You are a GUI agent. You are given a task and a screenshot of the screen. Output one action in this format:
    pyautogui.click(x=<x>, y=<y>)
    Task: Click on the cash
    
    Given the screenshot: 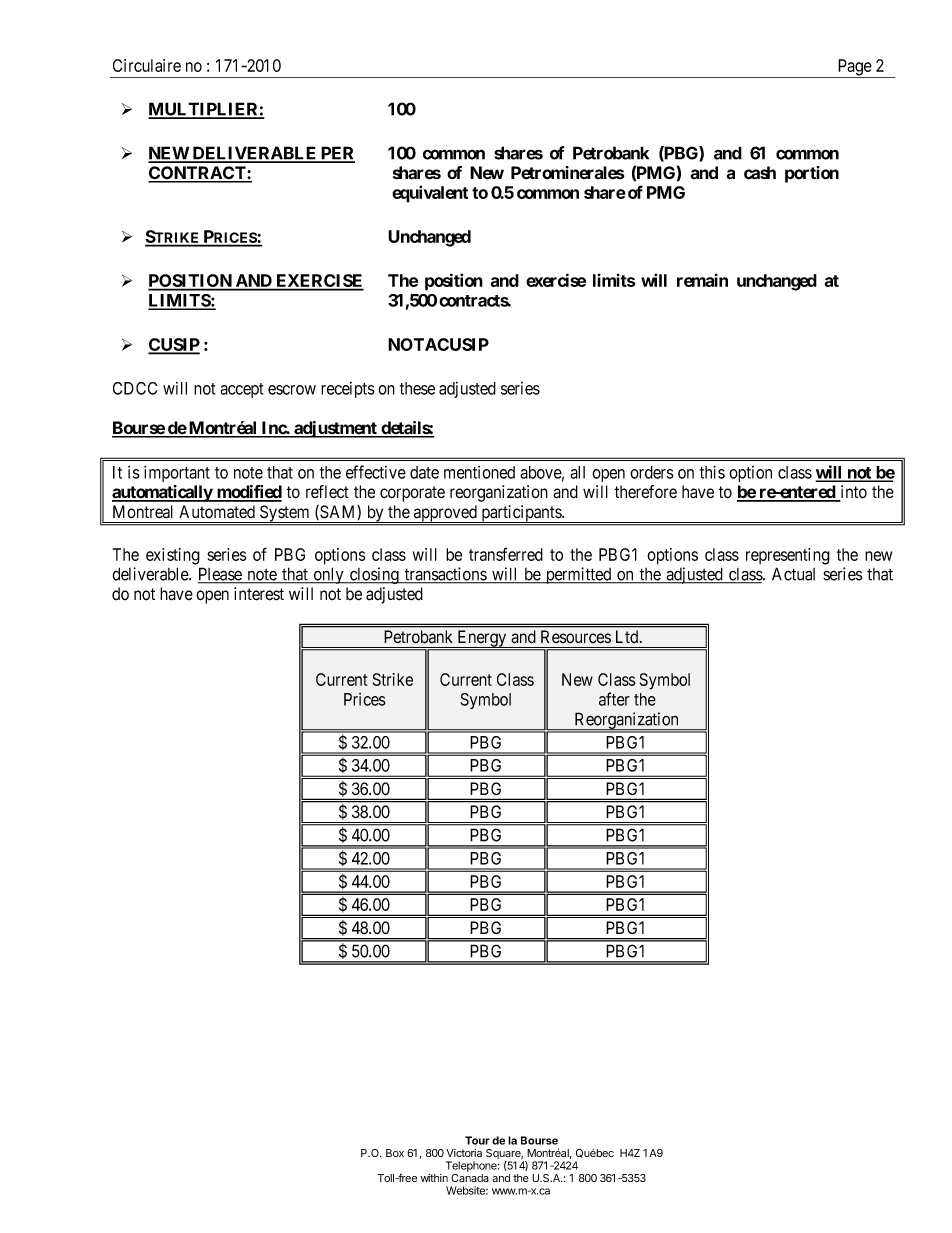 What is the action you would take?
    pyautogui.click(x=760, y=173)
